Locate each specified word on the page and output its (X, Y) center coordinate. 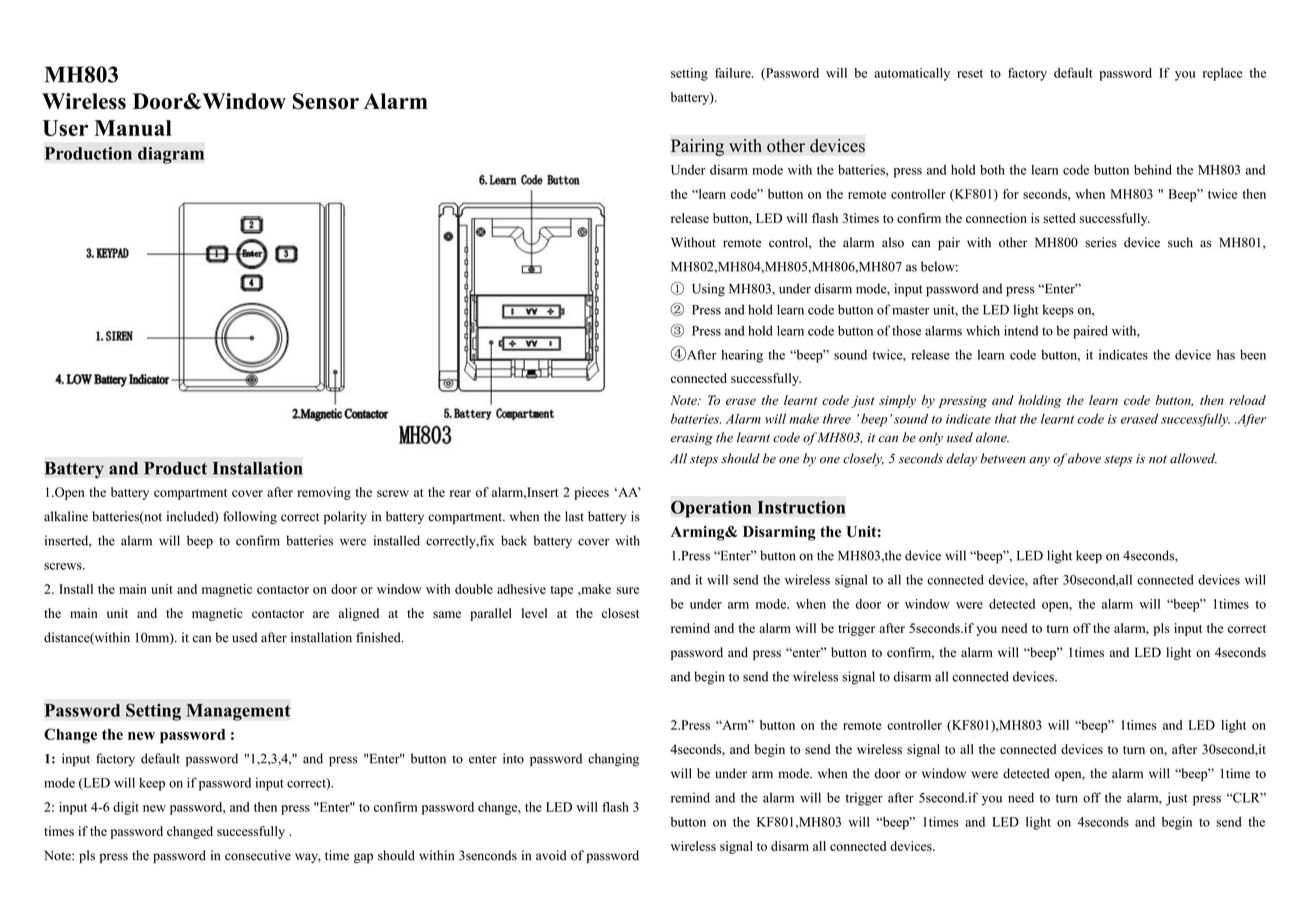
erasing (692, 439)
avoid (551, 855)
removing (324, 493)
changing (613, 760)
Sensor (326, 101)
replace (1222, 74)
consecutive (258, 855)
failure (734, 72)
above (1084, 458)
